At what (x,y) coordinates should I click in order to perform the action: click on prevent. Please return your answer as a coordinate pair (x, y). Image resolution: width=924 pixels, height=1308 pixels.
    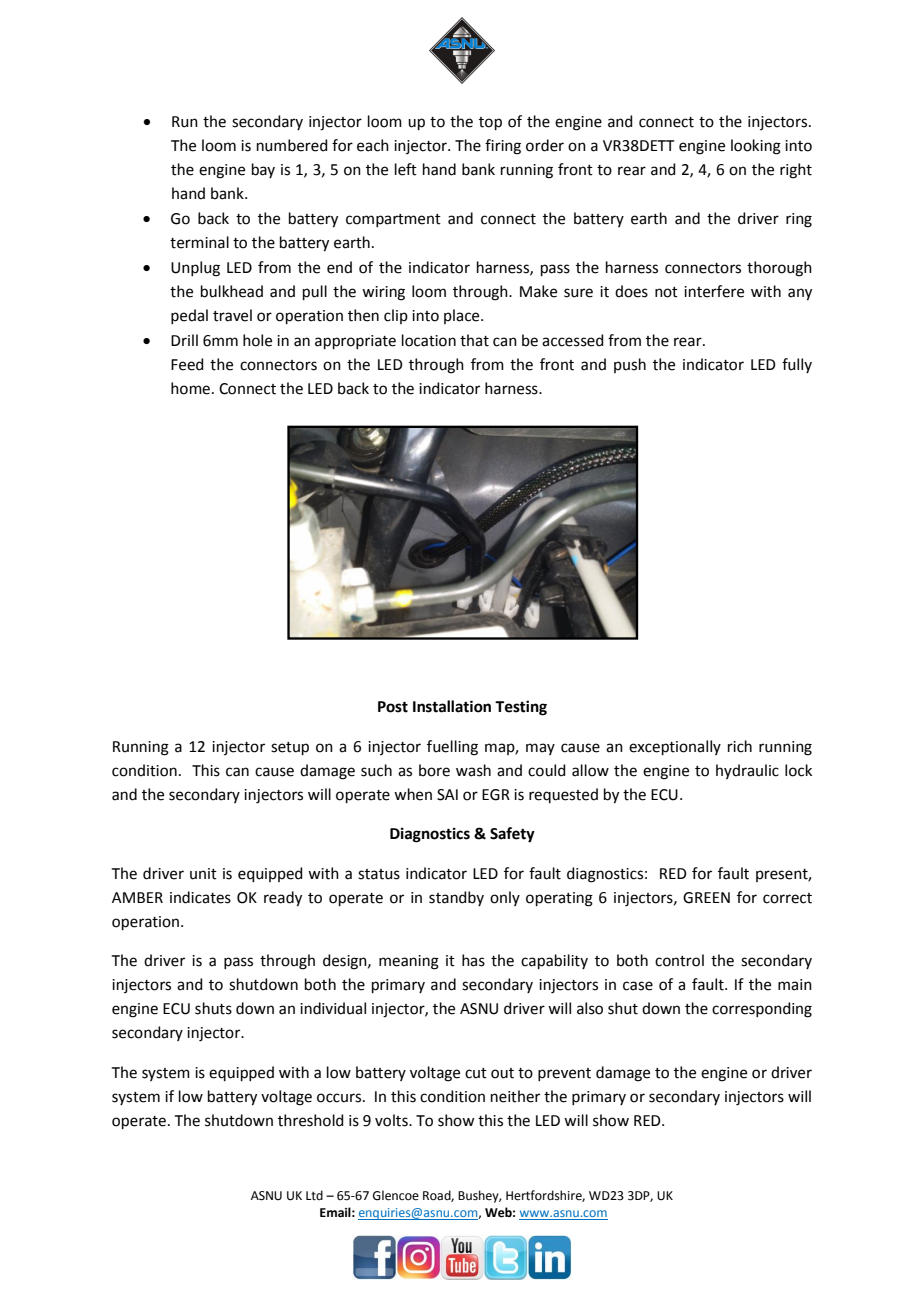
    Looking at the image, I should click on (564, 1074).
